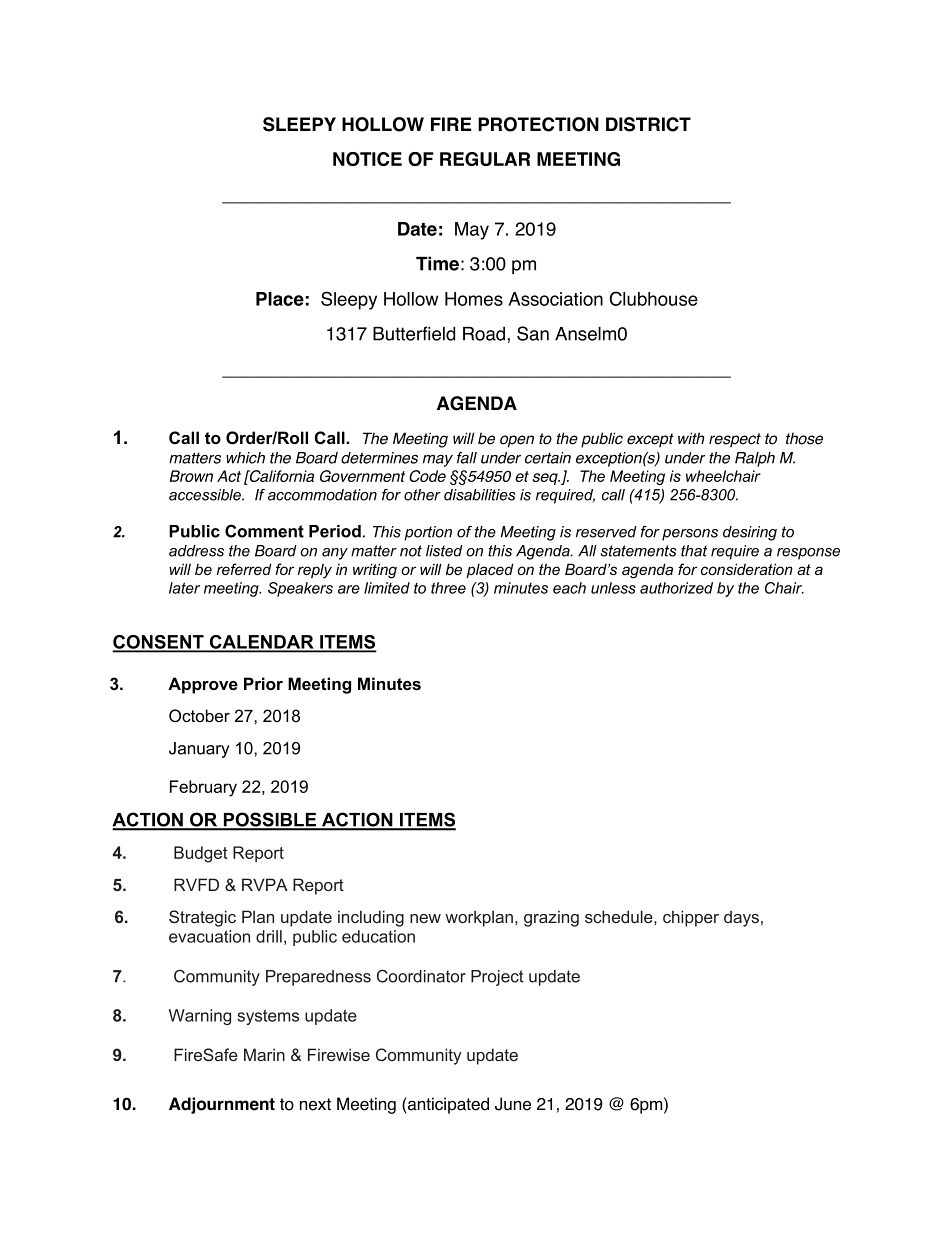 The image size is (952, 1233). What do you see at coordinates (270, 820) in the image?
I see `POSSIBLE` at bounding box center [270, 820].
